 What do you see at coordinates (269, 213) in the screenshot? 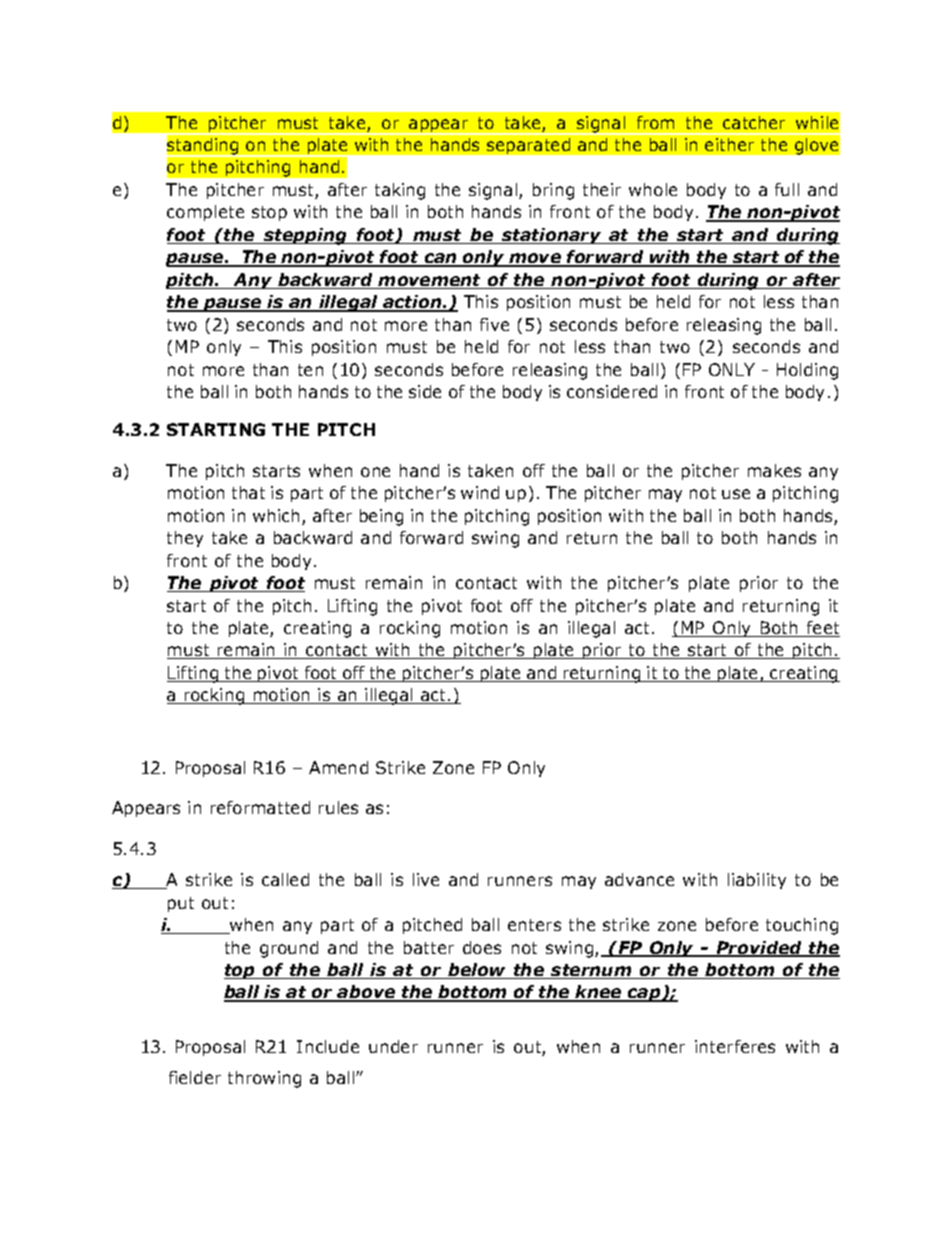
I see `stop` at bounding box center [269, 213].
